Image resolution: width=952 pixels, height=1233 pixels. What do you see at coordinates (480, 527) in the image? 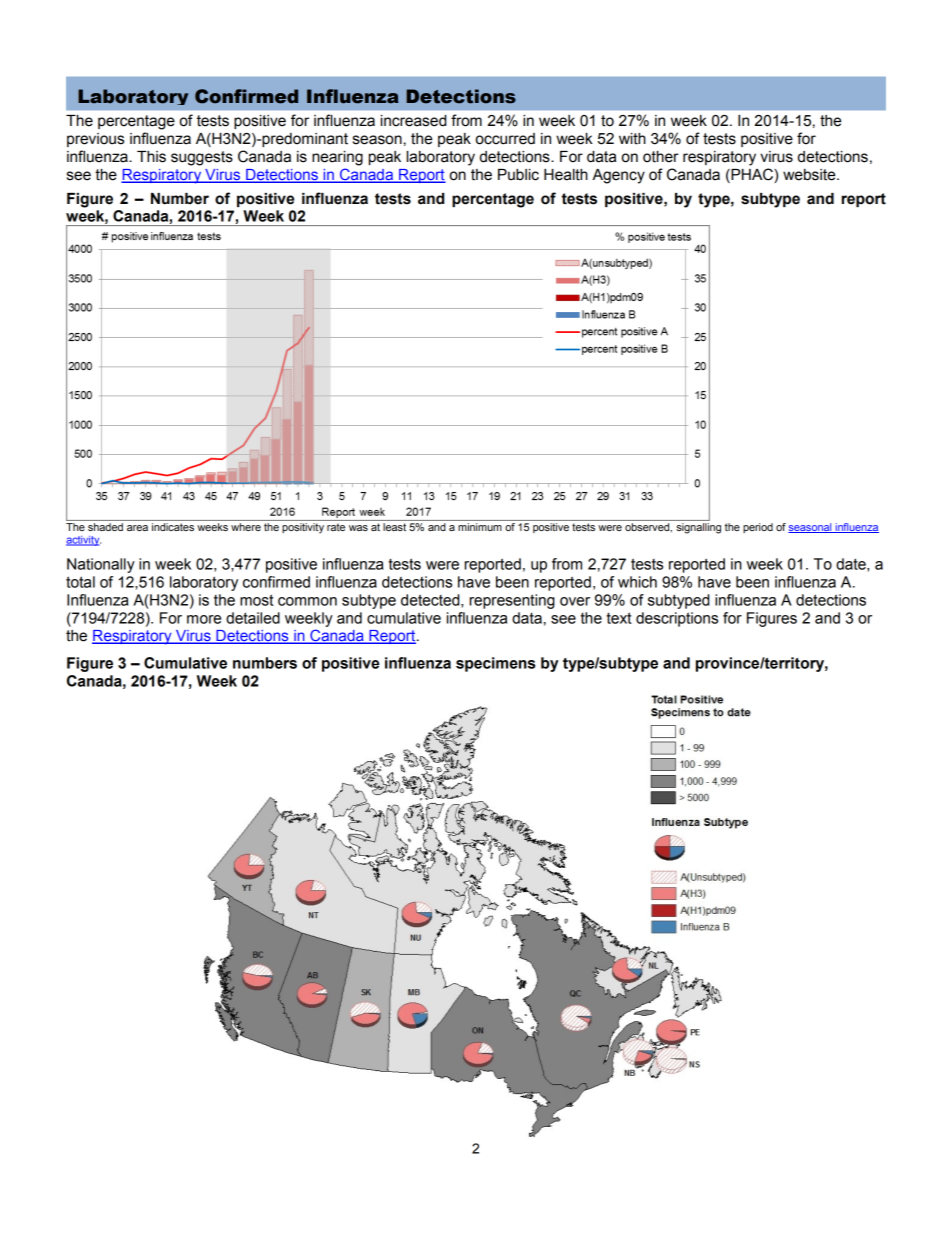
I see `minimum` at bounding box center [480, 527].
